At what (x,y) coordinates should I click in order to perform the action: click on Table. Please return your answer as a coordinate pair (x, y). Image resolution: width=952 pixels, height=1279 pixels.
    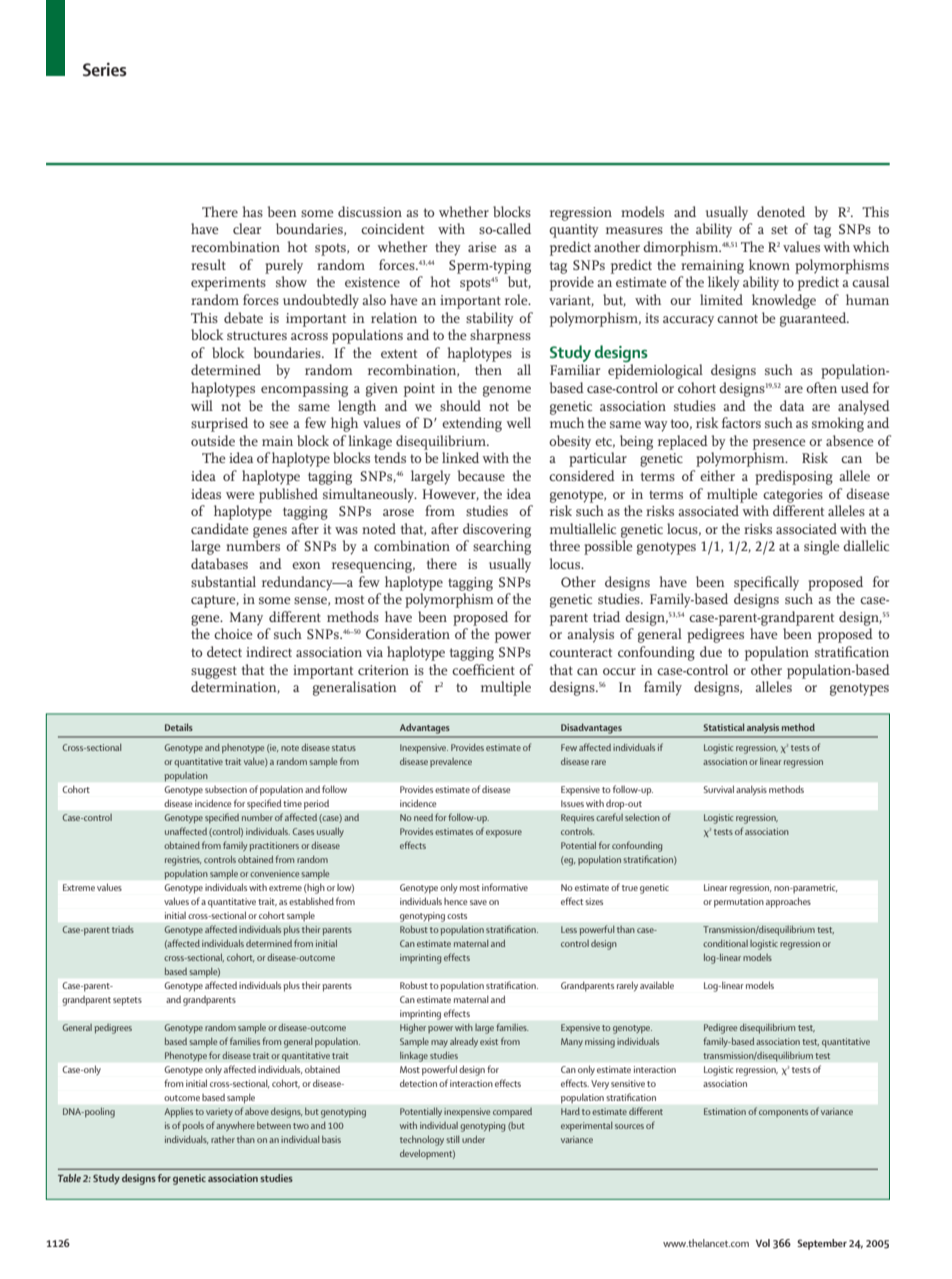
    Looking at the image, I should click on (69, 1178).
